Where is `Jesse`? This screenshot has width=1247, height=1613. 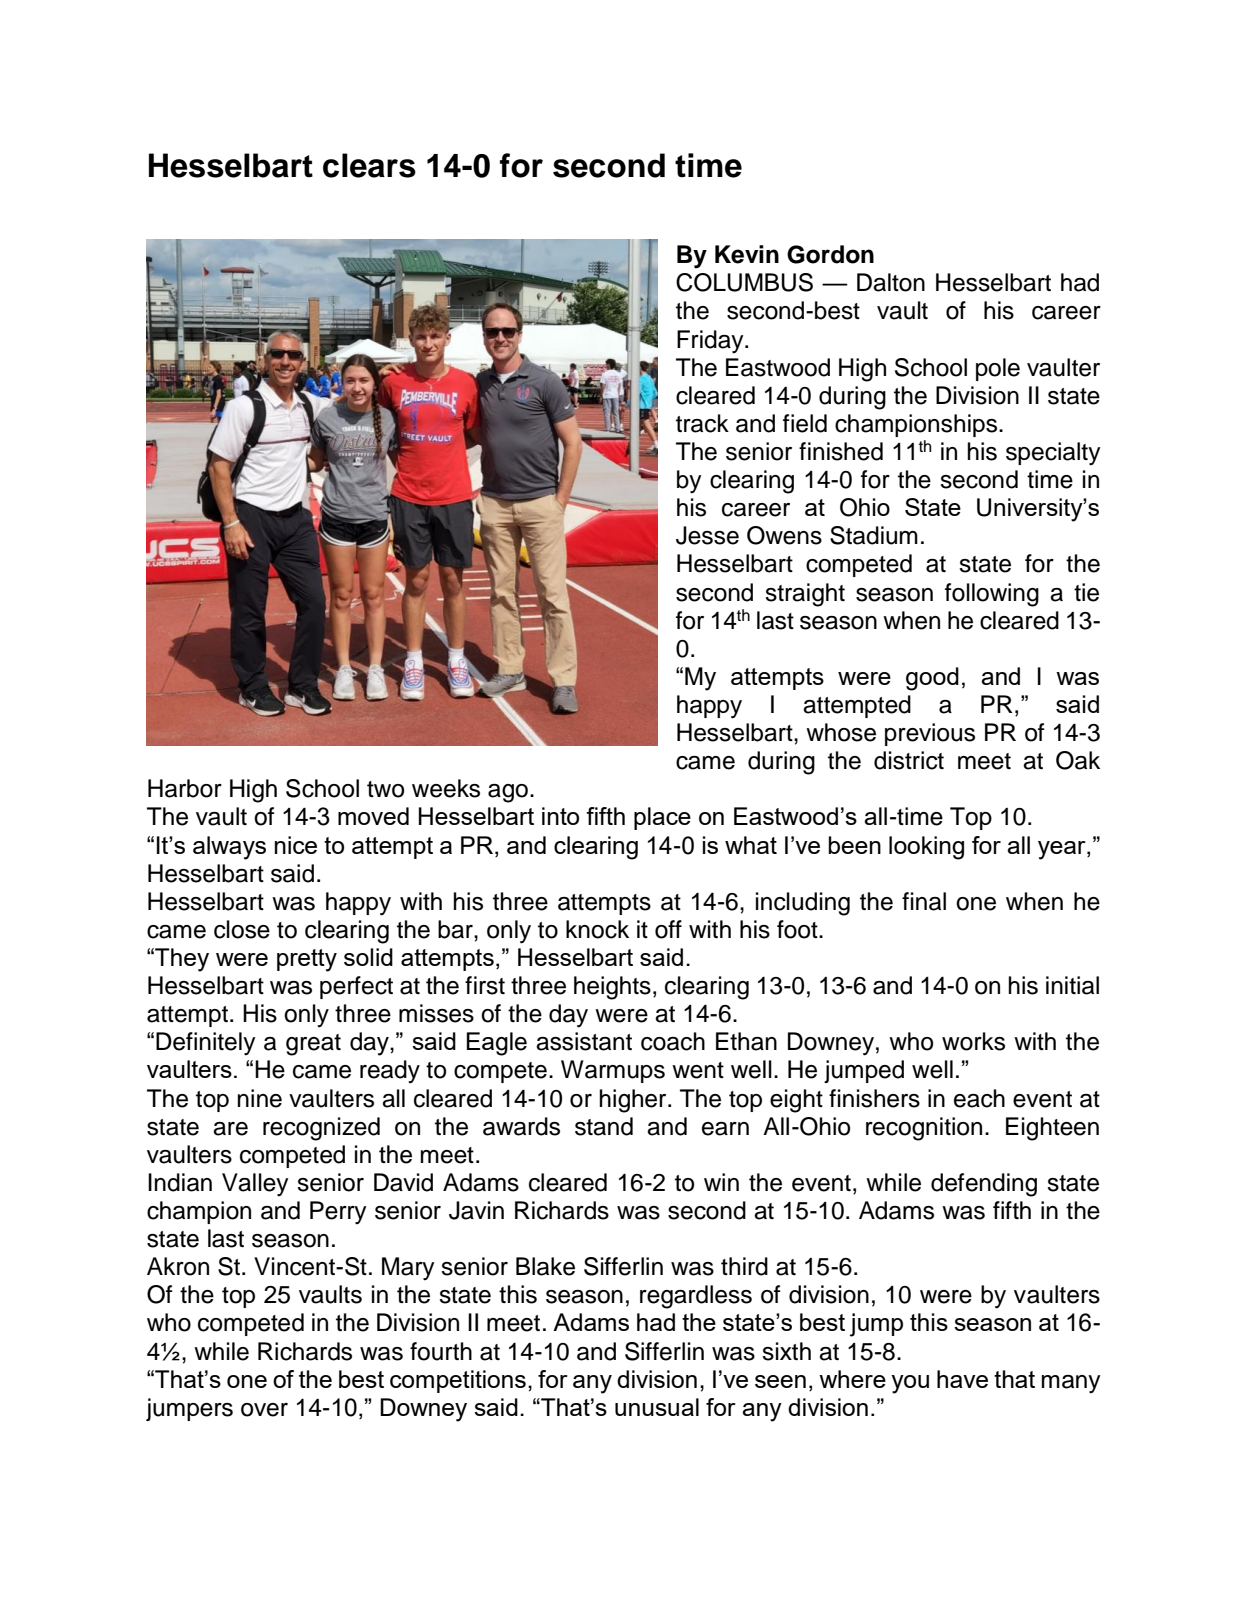
Jesse is located at coordinates (707, 535).
